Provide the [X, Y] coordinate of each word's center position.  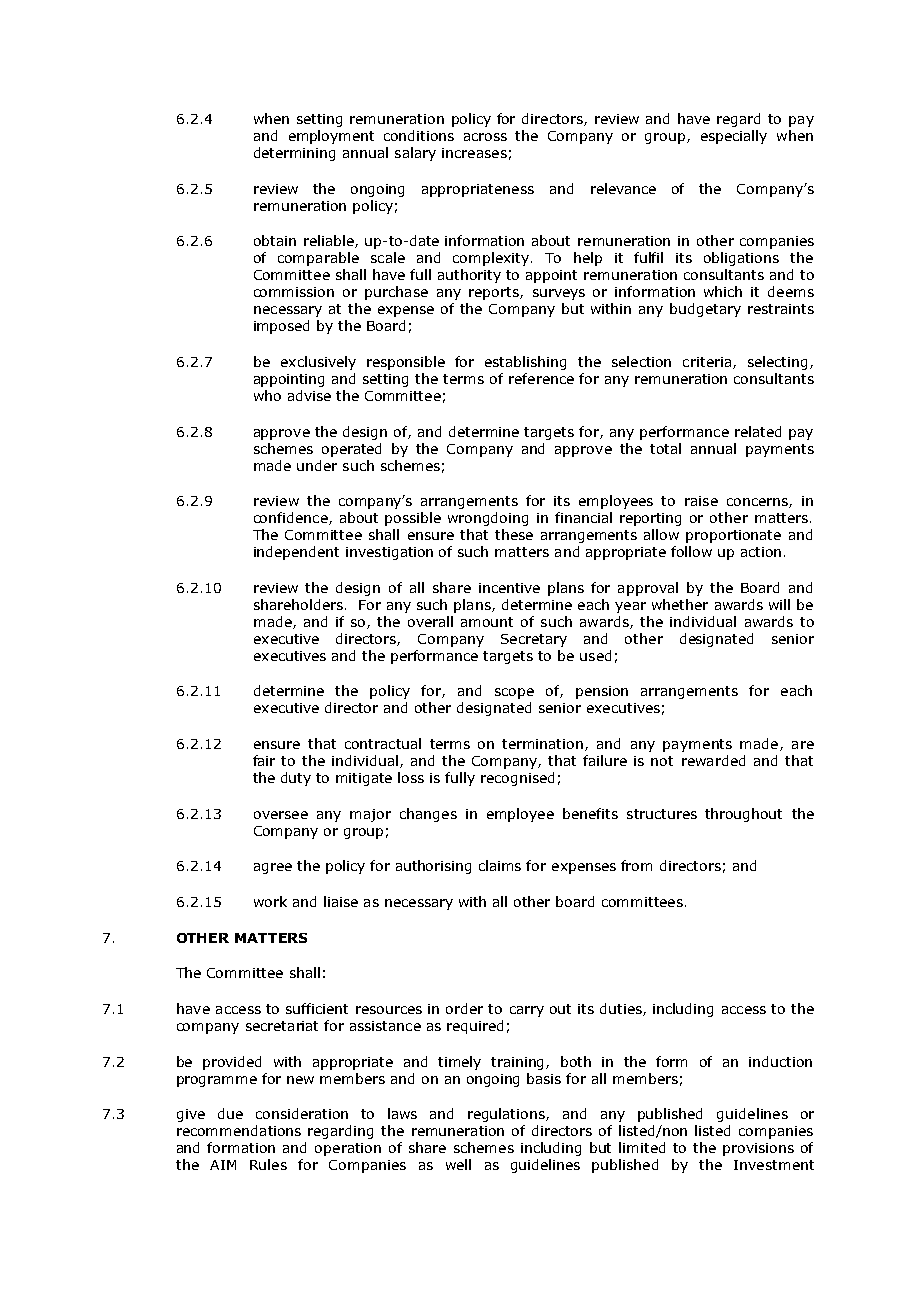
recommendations [239, 1130]
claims [500, 865]
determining [294, 154]
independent [296, 553]
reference [541, 378]
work [270, 901]
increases [474, 153]
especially [734, 137]
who [267, 395]
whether [680, 604]
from [636, 865]
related [758, 431]
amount [487, 622]
